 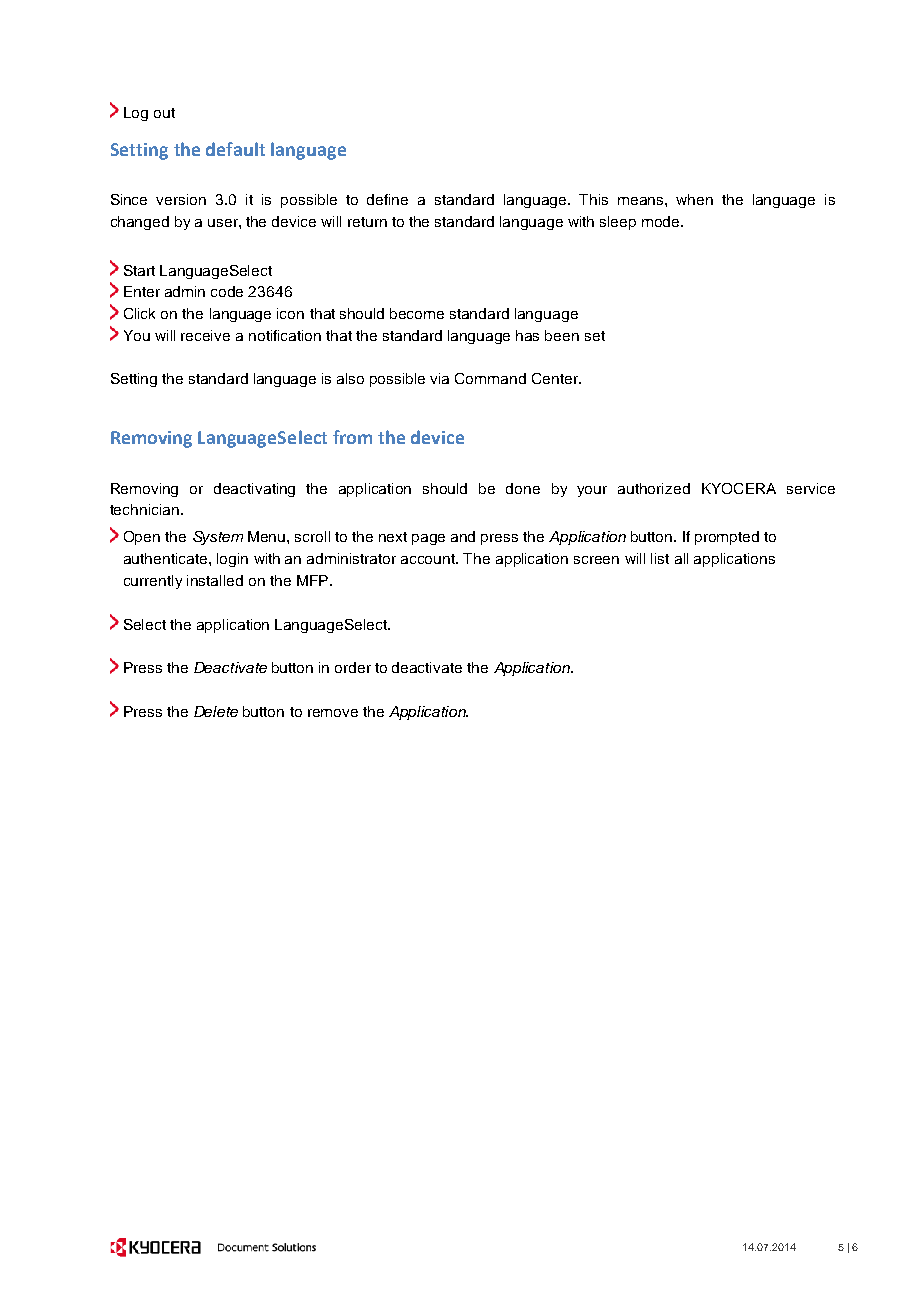 I want to click on Delete, so click(x=216, y=711).
